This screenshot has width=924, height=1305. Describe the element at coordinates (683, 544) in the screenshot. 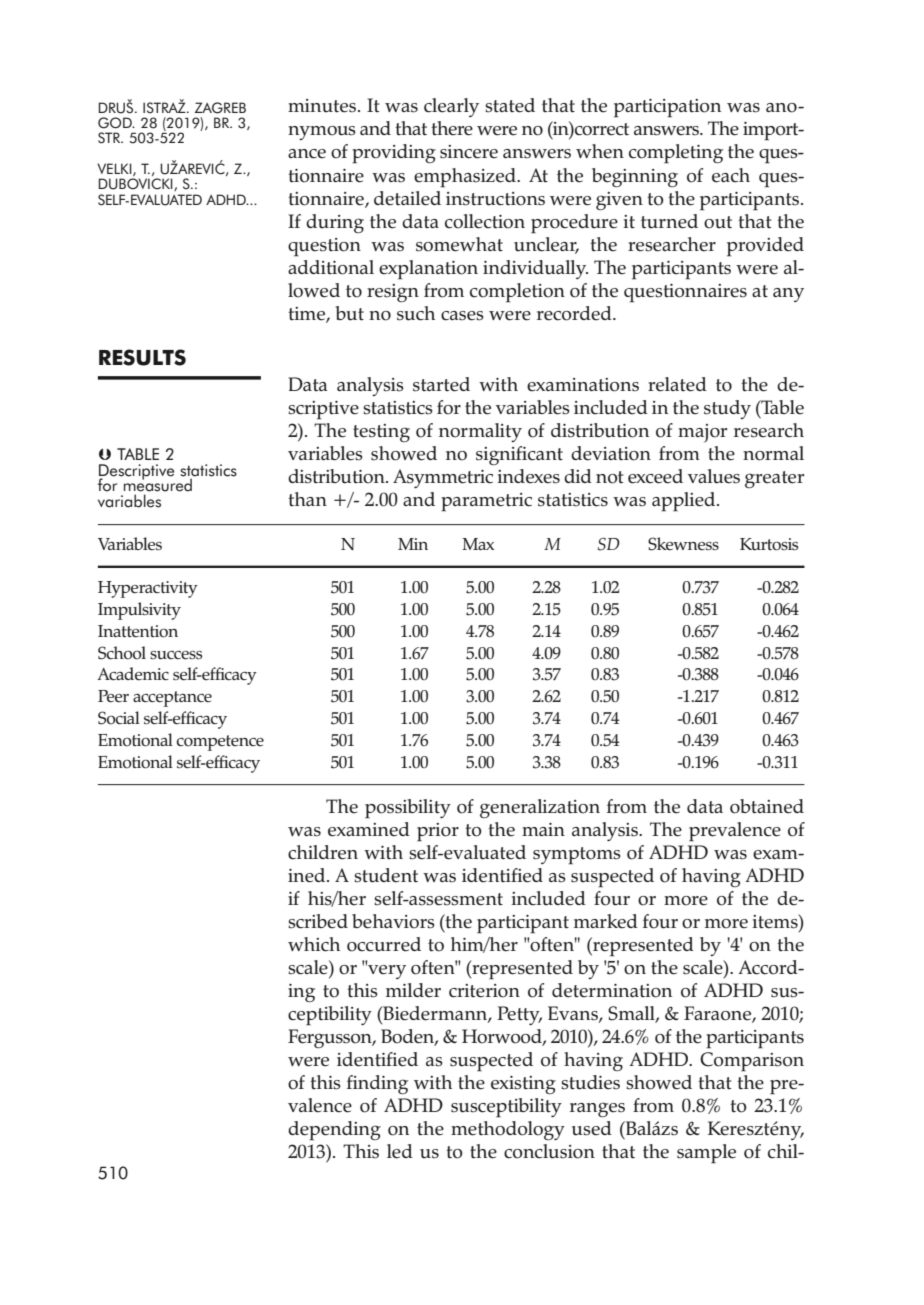

I see `Skewness` at that location.
